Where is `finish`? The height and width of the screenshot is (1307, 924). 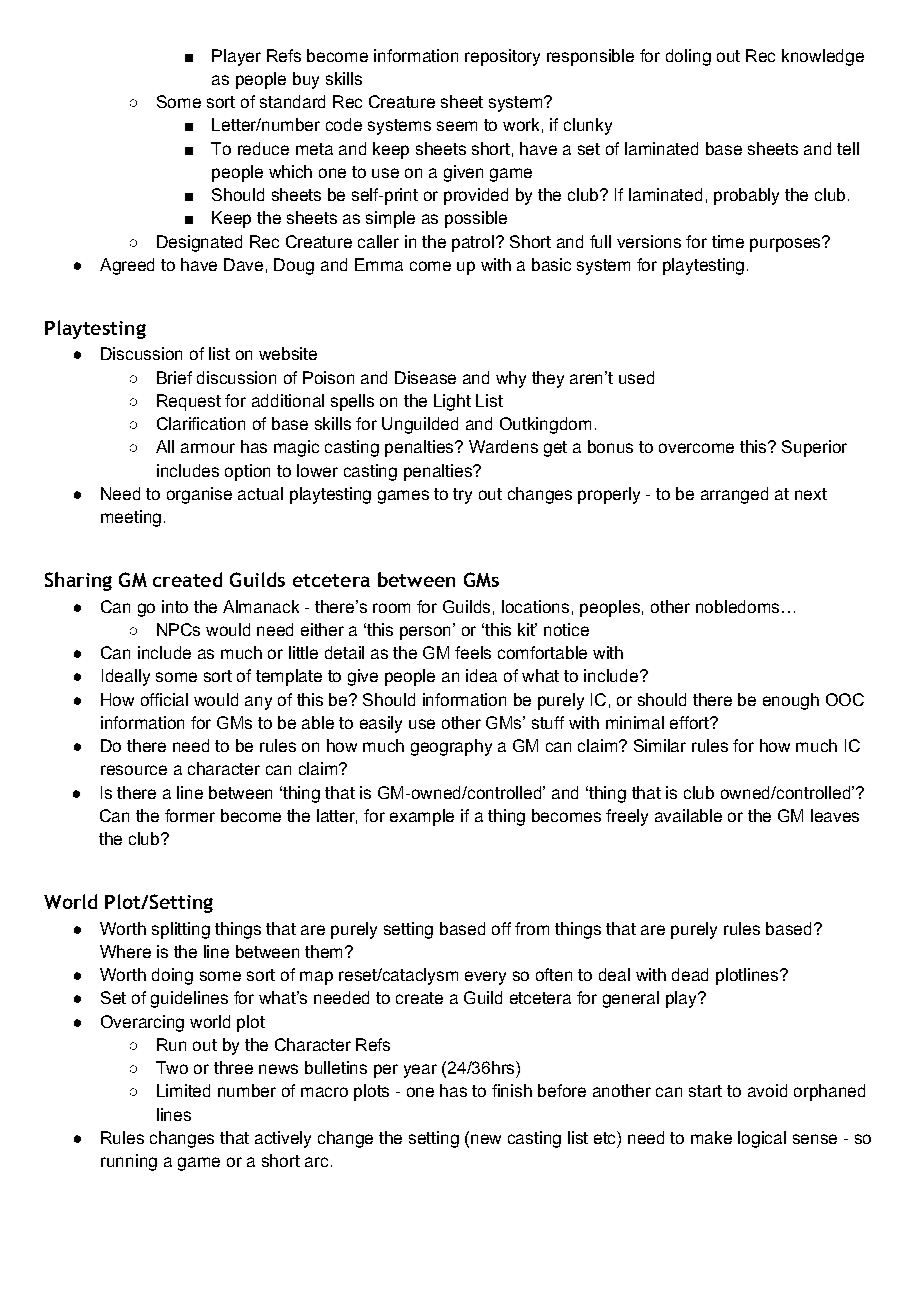 finish is located at coordinates (512, 1090).
